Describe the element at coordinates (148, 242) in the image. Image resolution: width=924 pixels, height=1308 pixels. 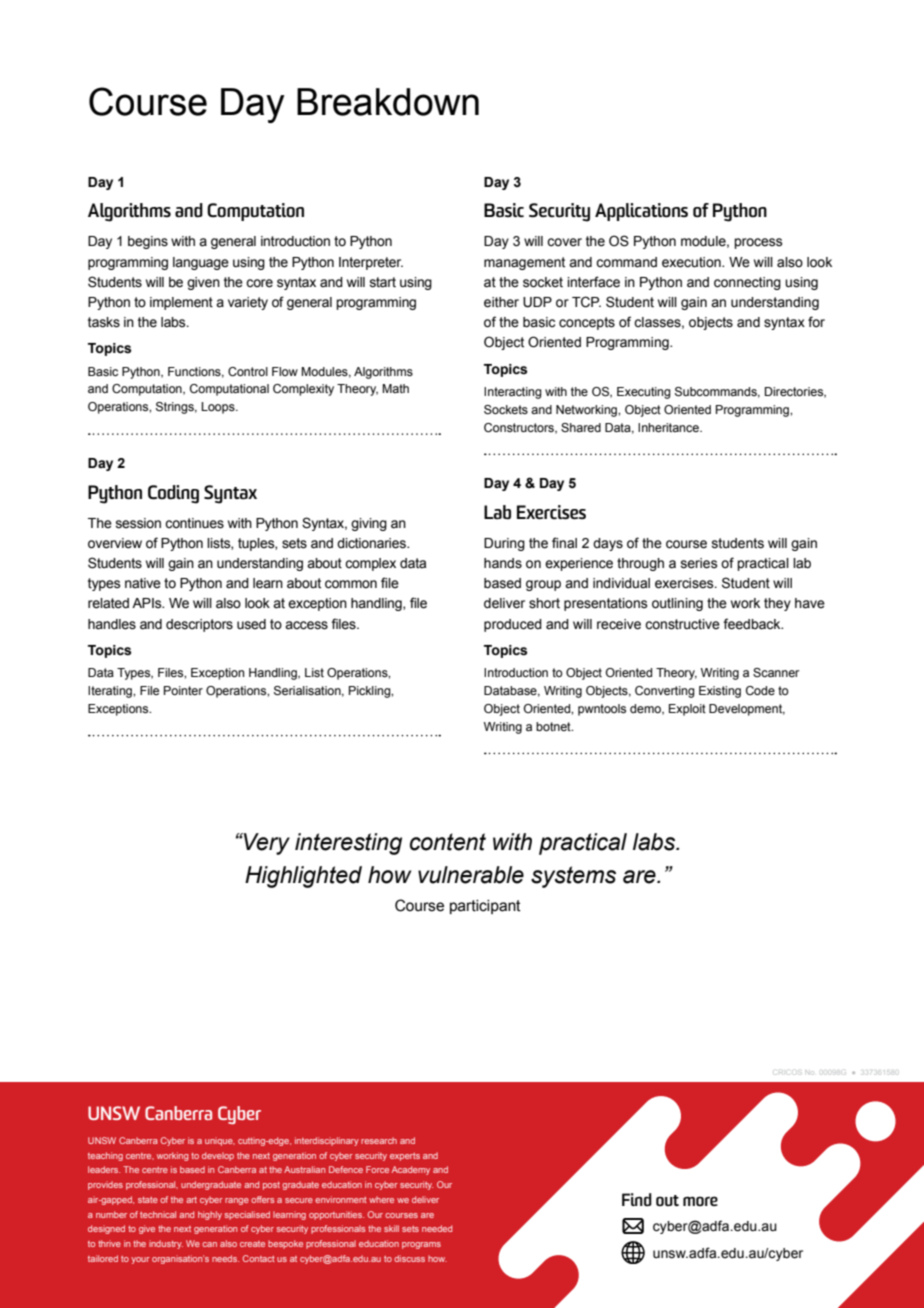
I see `begins` at that location.
